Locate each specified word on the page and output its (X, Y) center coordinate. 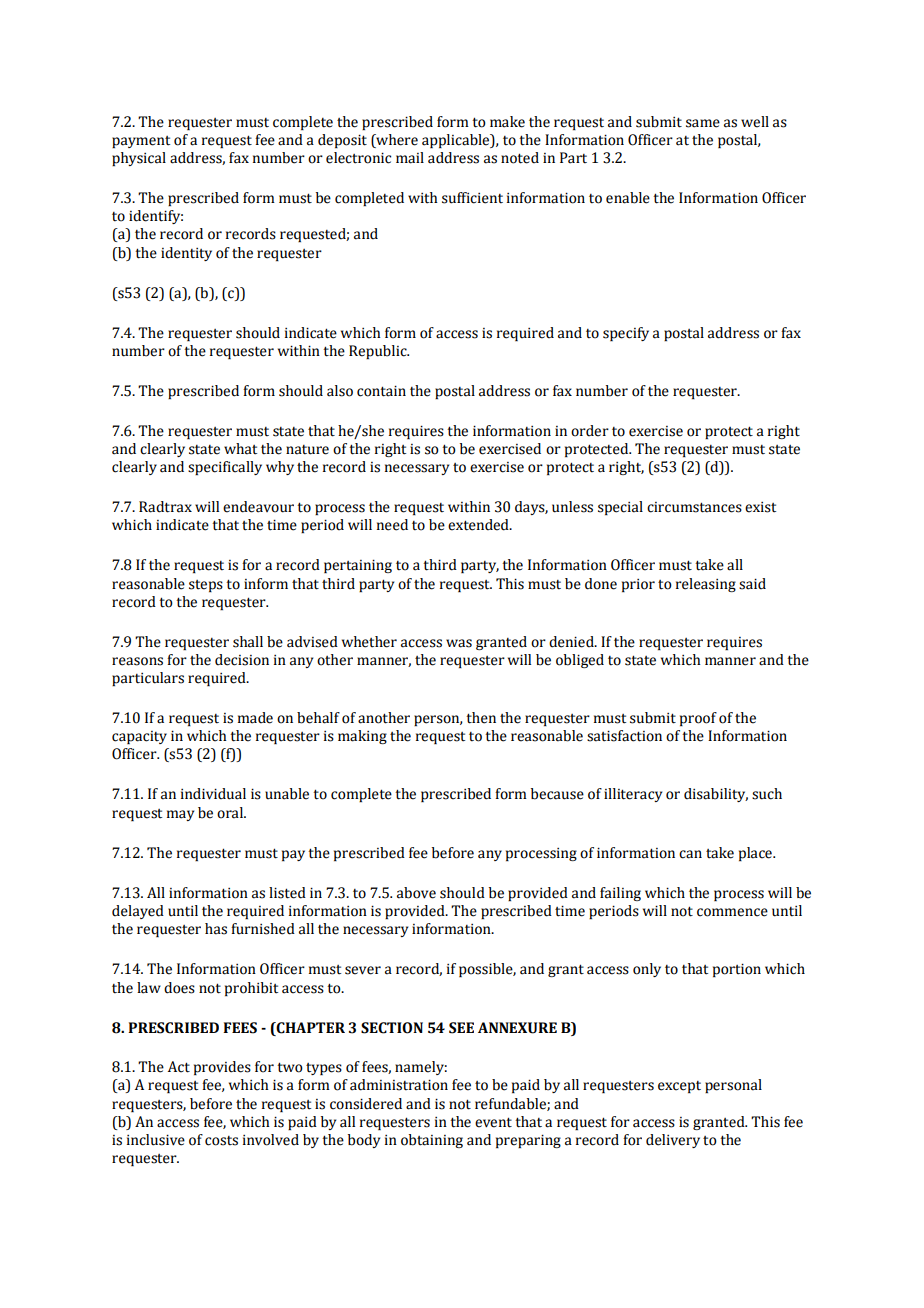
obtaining (432, 1141)
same (703, 123)
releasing (706, 585)
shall (248, 642)
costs (221, 1141)
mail (410, 158)
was (459, 643)
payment (141, 142)
